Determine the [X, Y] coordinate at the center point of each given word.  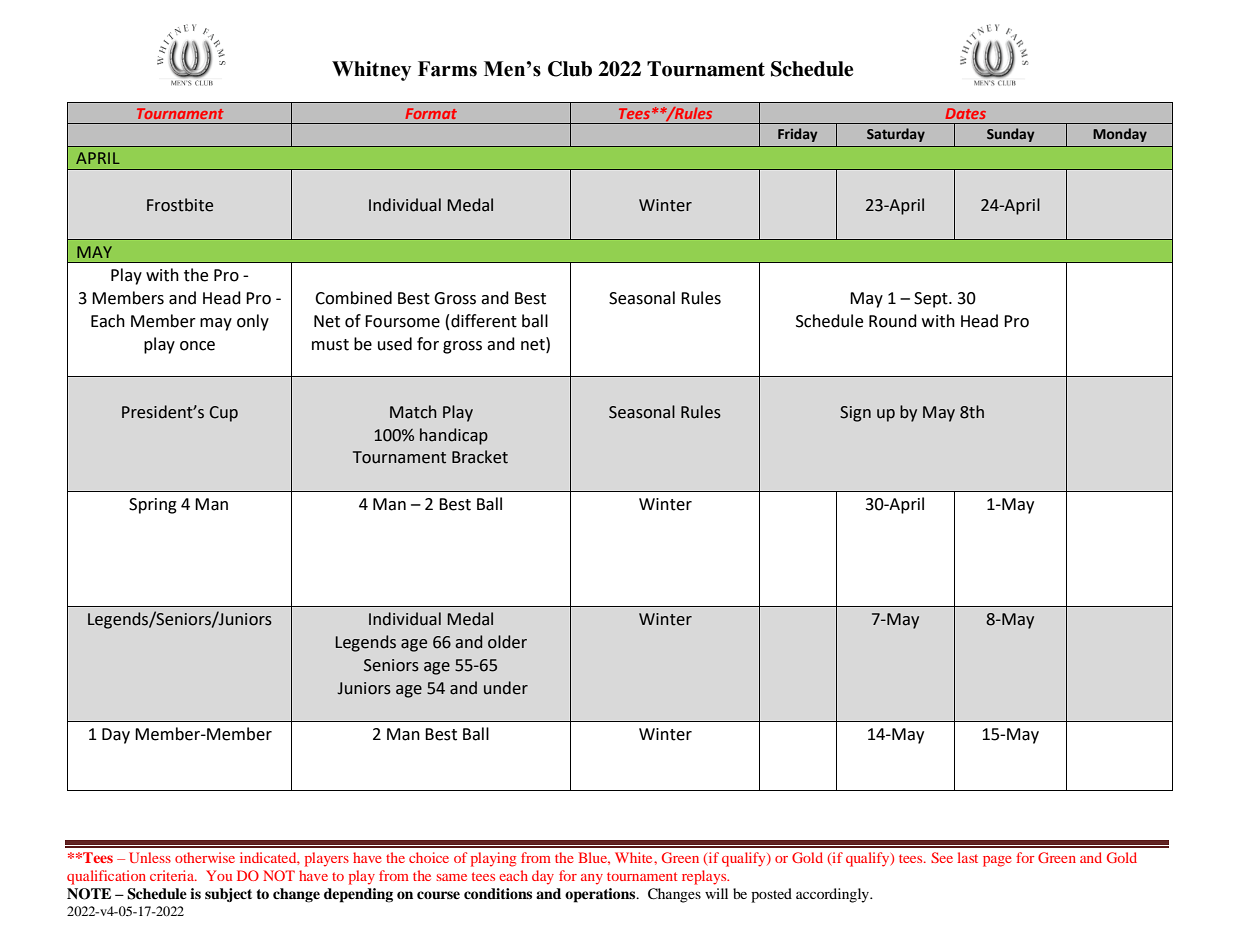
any [592, 879]
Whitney [371, 71]
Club [570, 69]
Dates [965, 113]
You [219, 875]
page [997, 861]
